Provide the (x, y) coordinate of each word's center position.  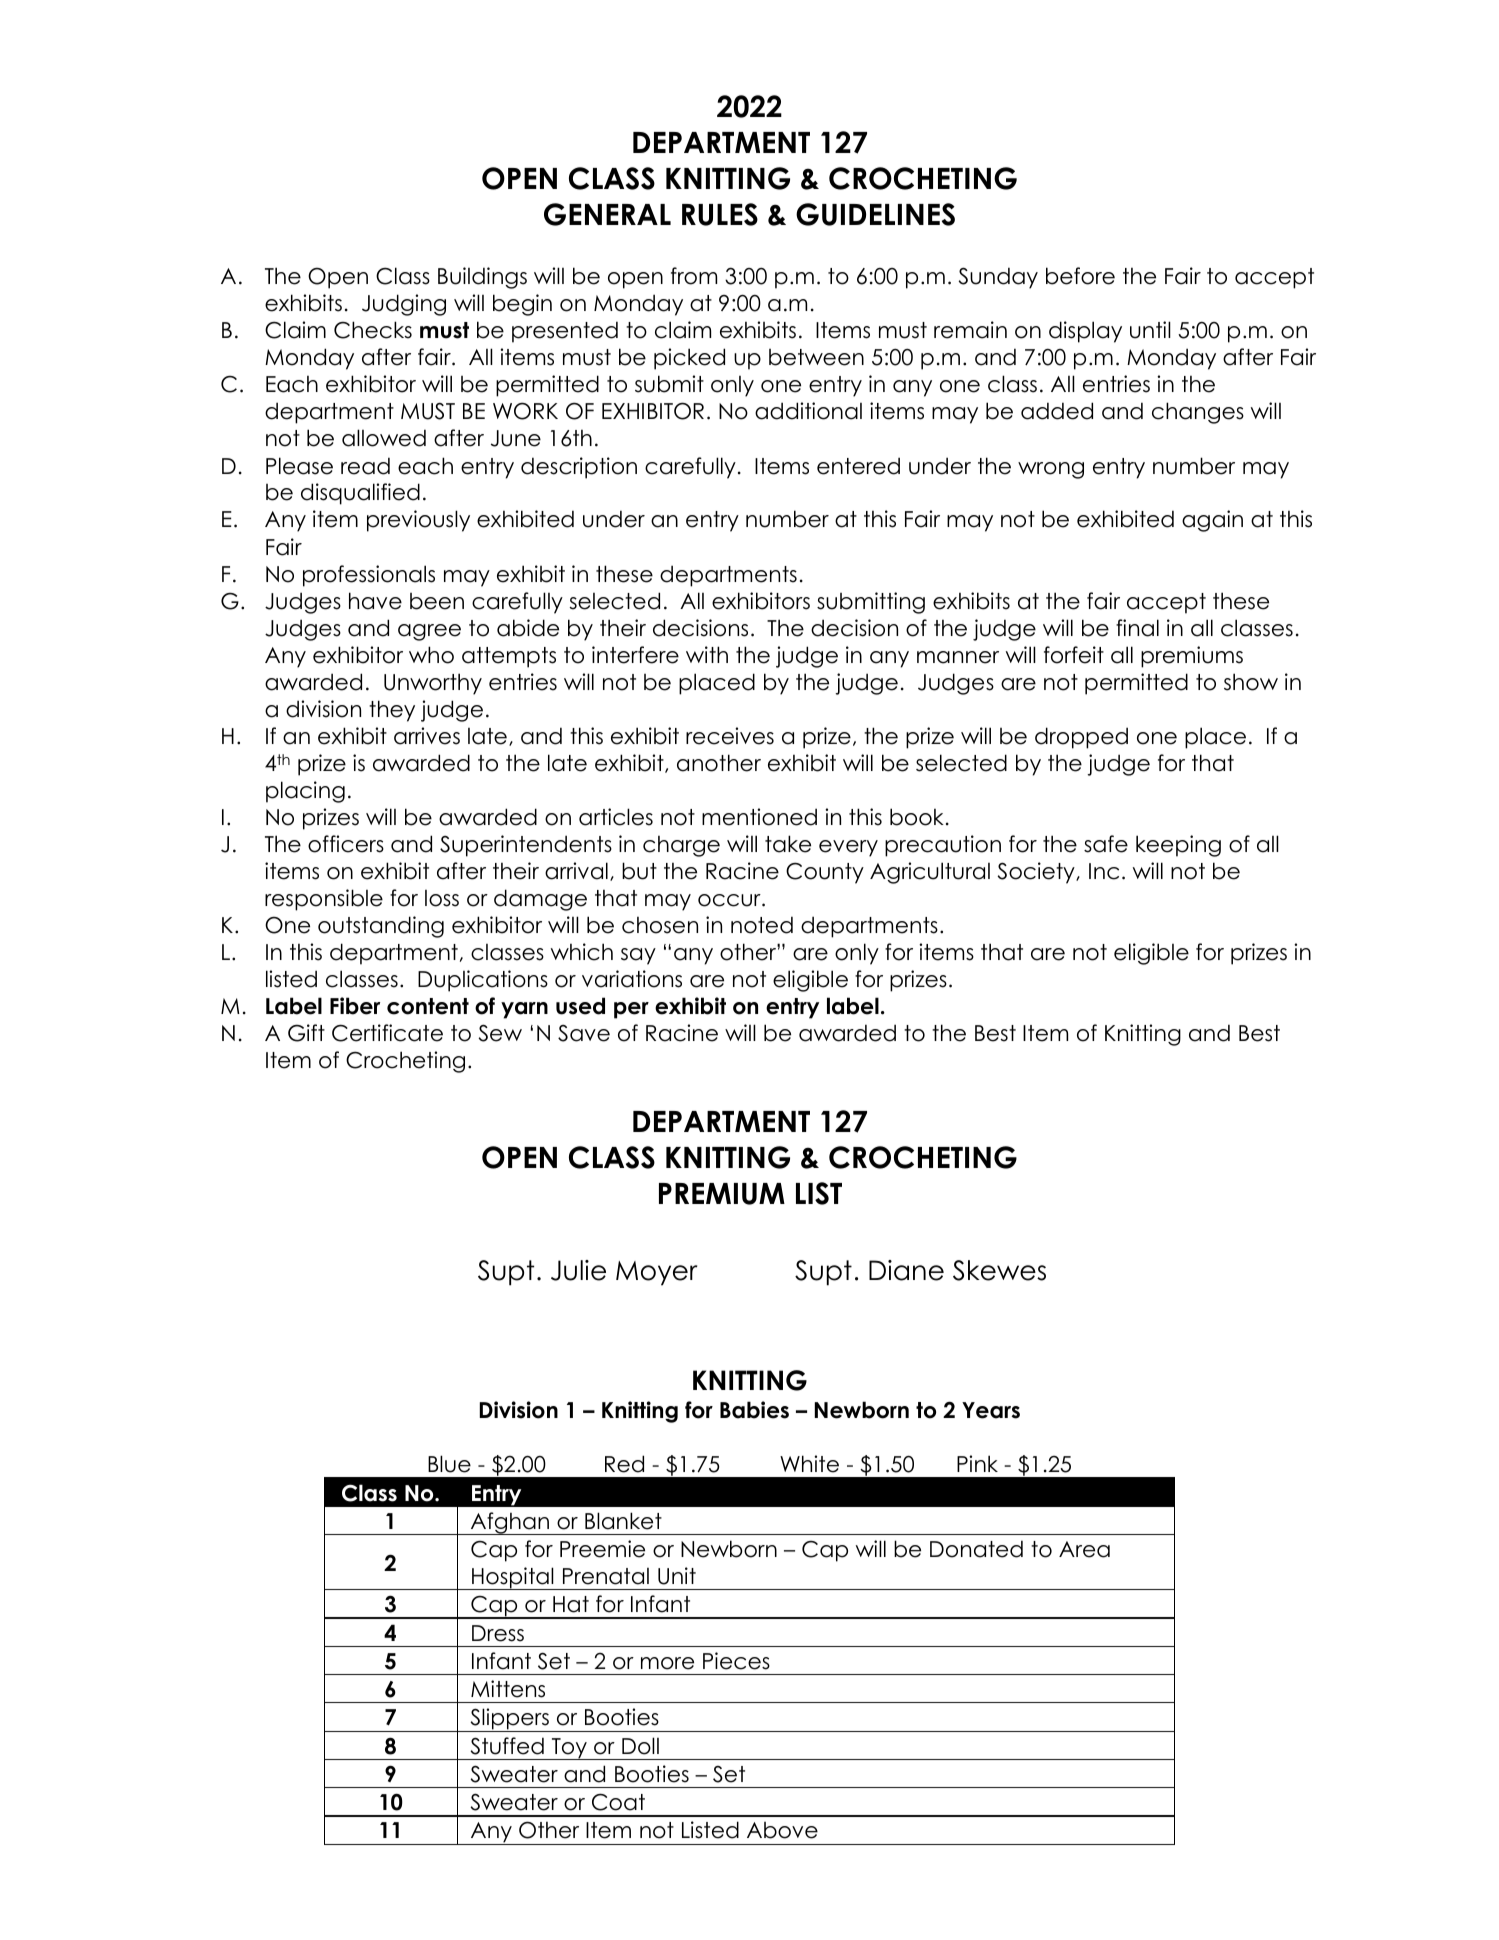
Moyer (656, 1273)
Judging (404, 305)
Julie (578, 1270)
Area (1084, 1549)
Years (991, 1410)
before (1080, 276)
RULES (720, 214)
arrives (427, 736)
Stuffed (507, 1746)
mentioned (759, 817)
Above (782, 1830)
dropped (1081, 738)
